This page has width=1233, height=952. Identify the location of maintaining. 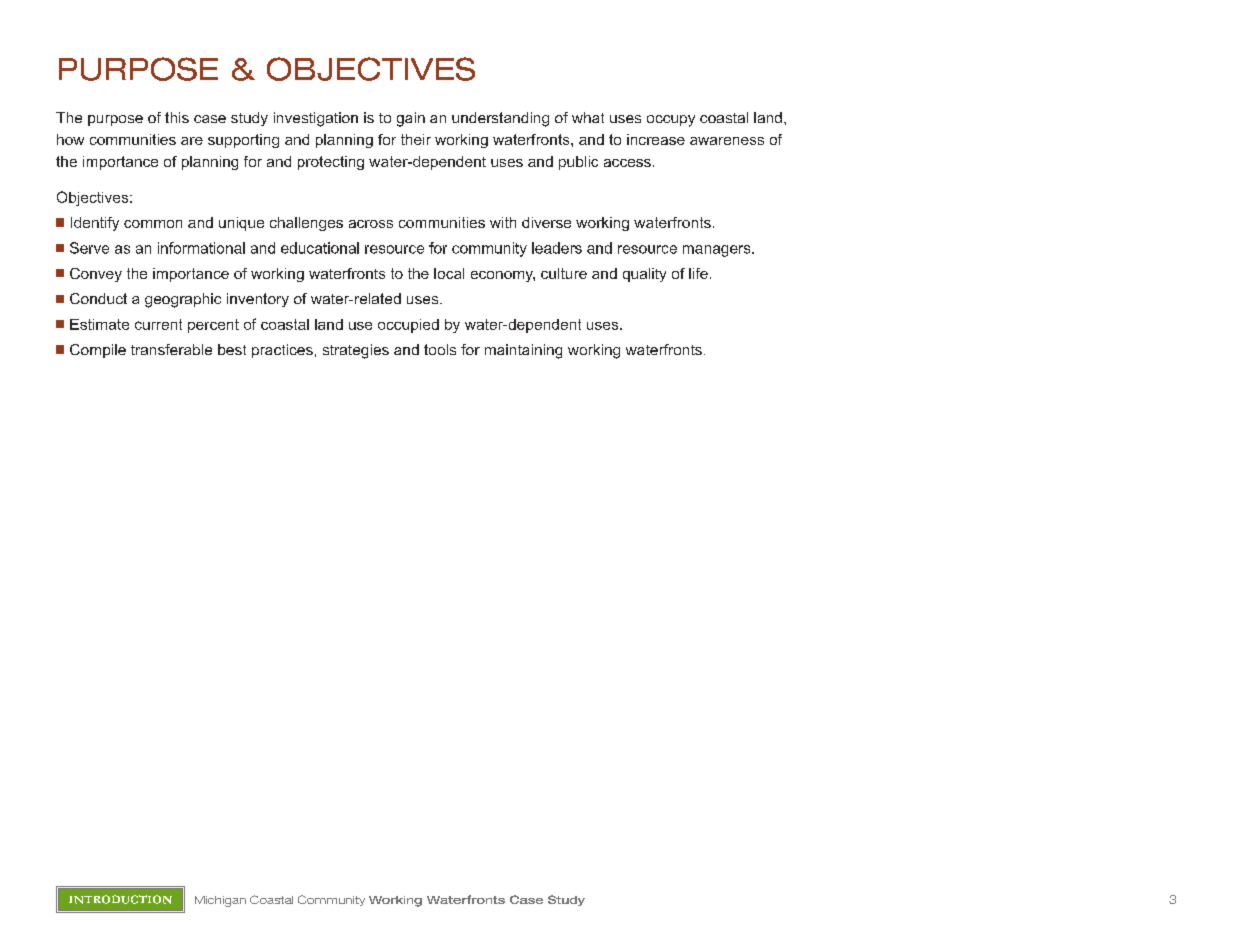
(523, 351).
